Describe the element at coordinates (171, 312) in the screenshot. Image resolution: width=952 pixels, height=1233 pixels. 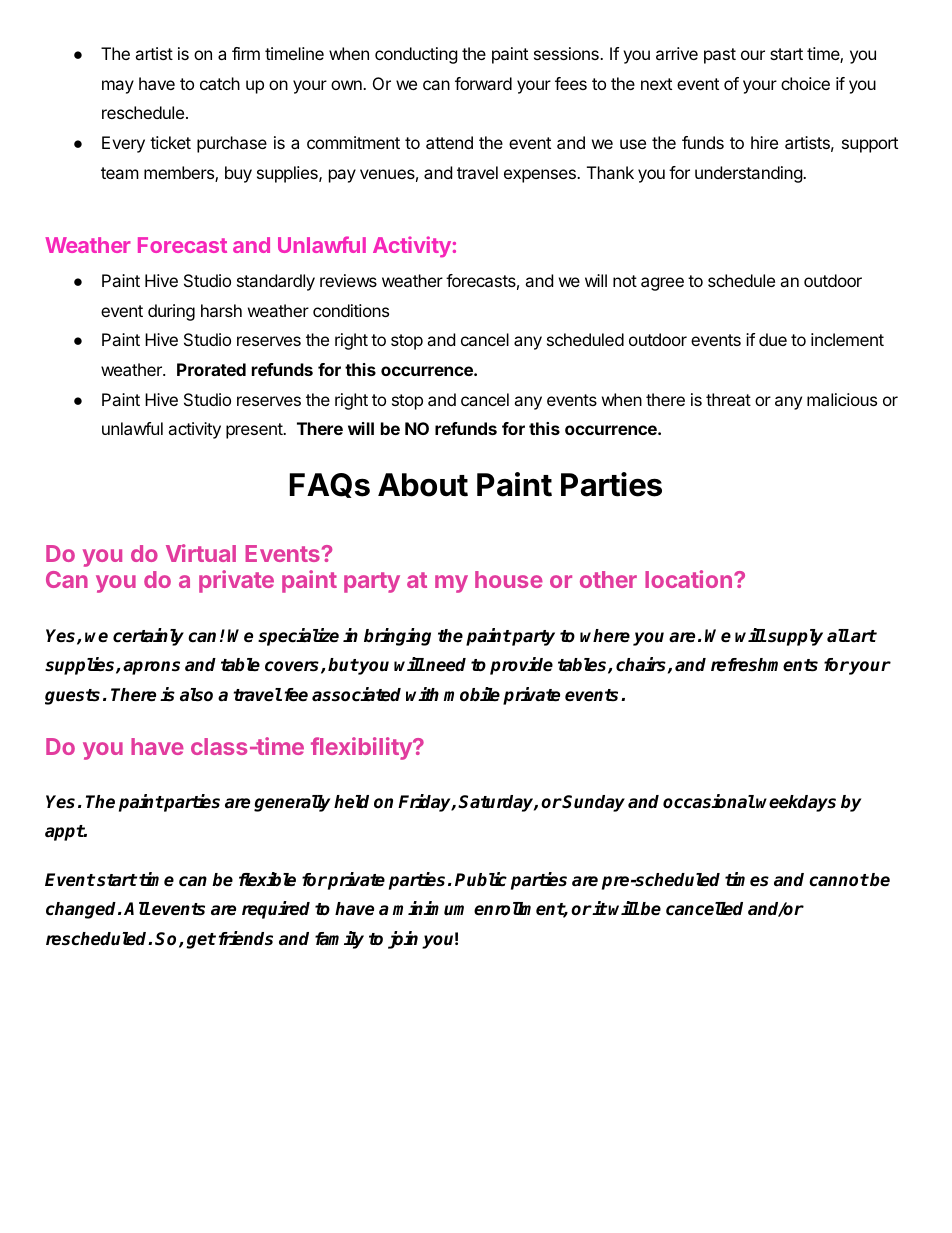
I see `during` at that location.
